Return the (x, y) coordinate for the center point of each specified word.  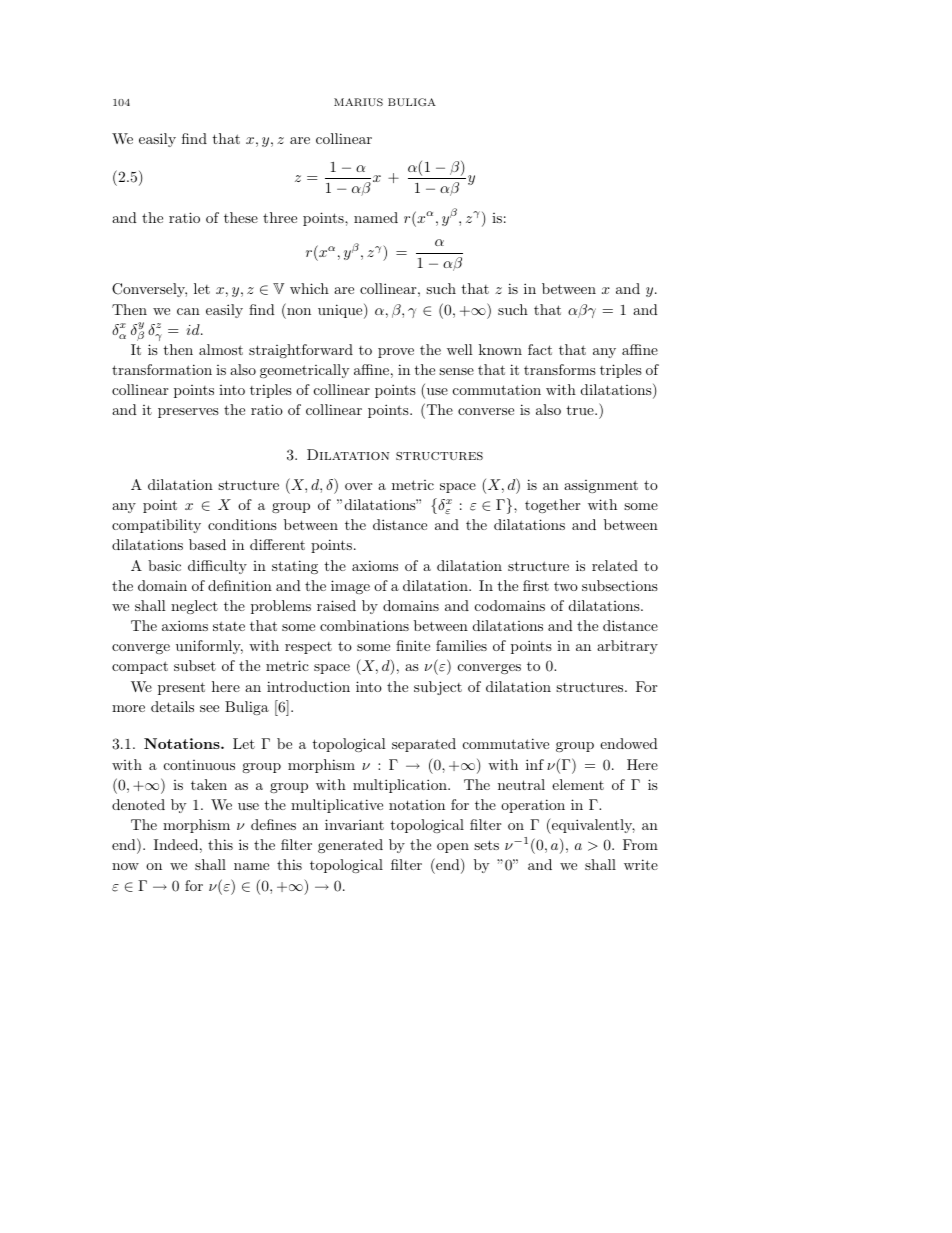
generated (350, 846)
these (241, 217)
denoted (138, 804)
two (566, 586)
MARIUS (358, 102)
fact (540, 349)
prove (396, 353)
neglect (194, 607)
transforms (560, 369)
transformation (162, 369)
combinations (364, 625)
